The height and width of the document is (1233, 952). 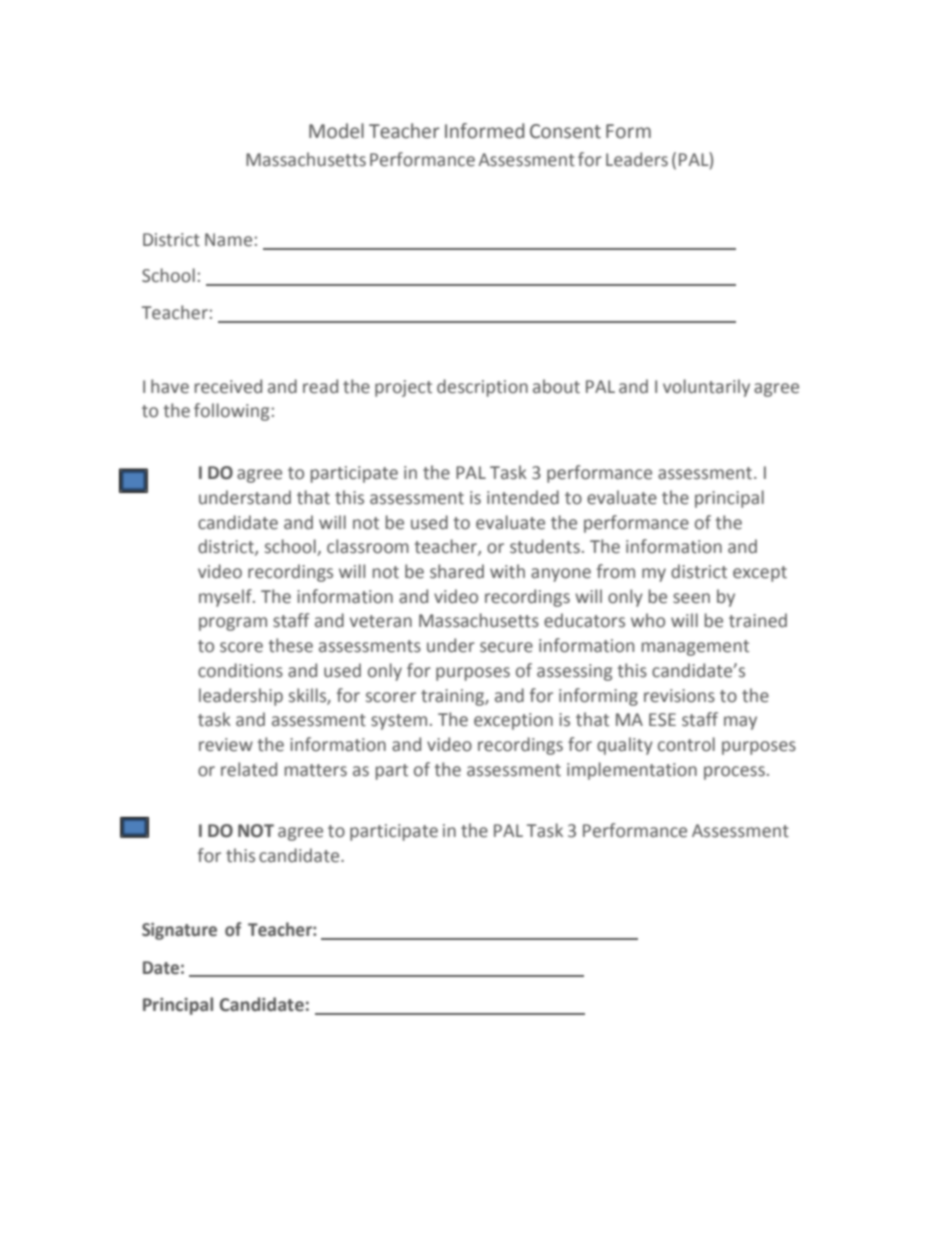 What do you see at coordinates (565, 131) in the document?
I see `Consent` at bounding box center [565, 131].
